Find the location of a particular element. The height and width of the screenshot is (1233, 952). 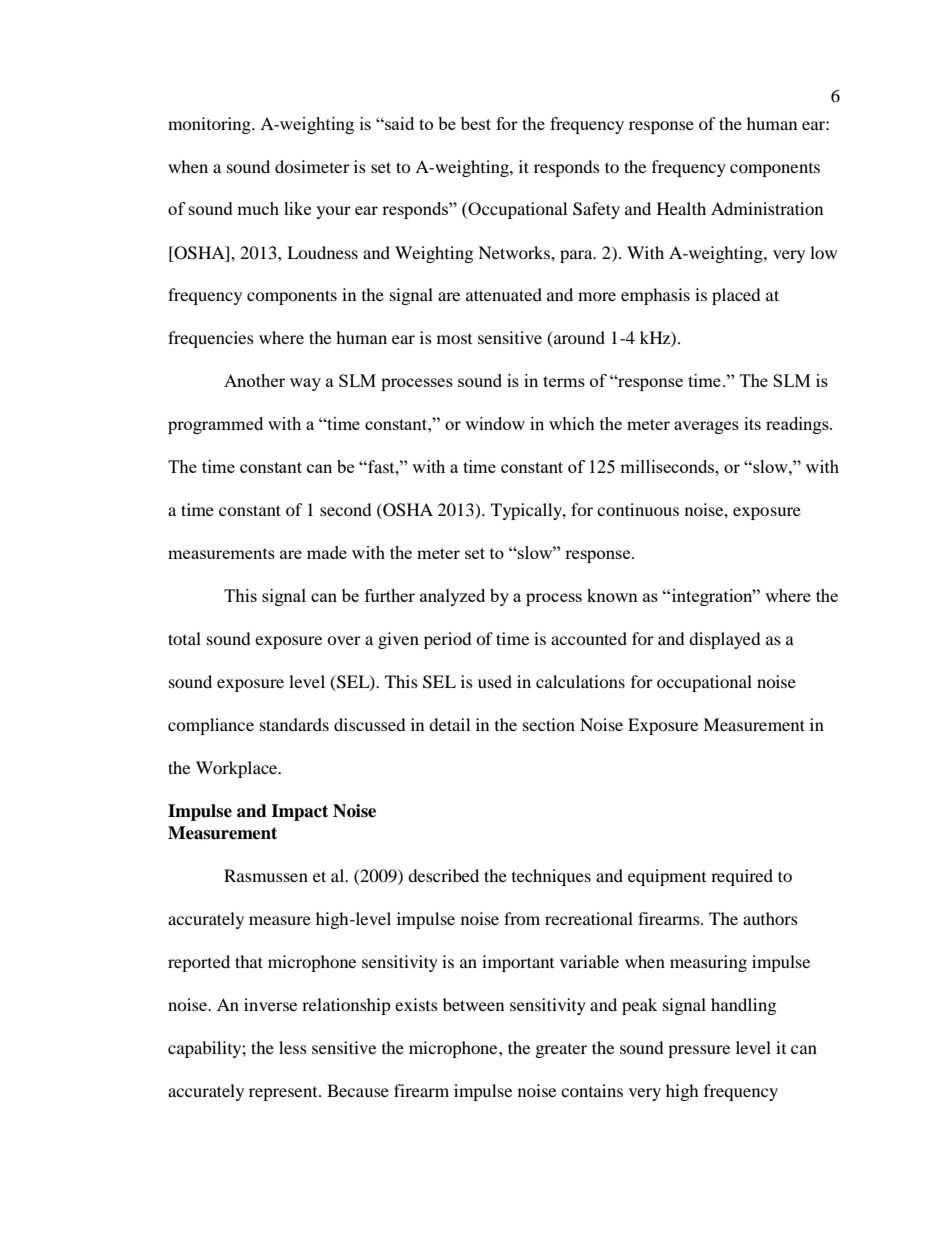

required is located at coordinates (742, 877).
